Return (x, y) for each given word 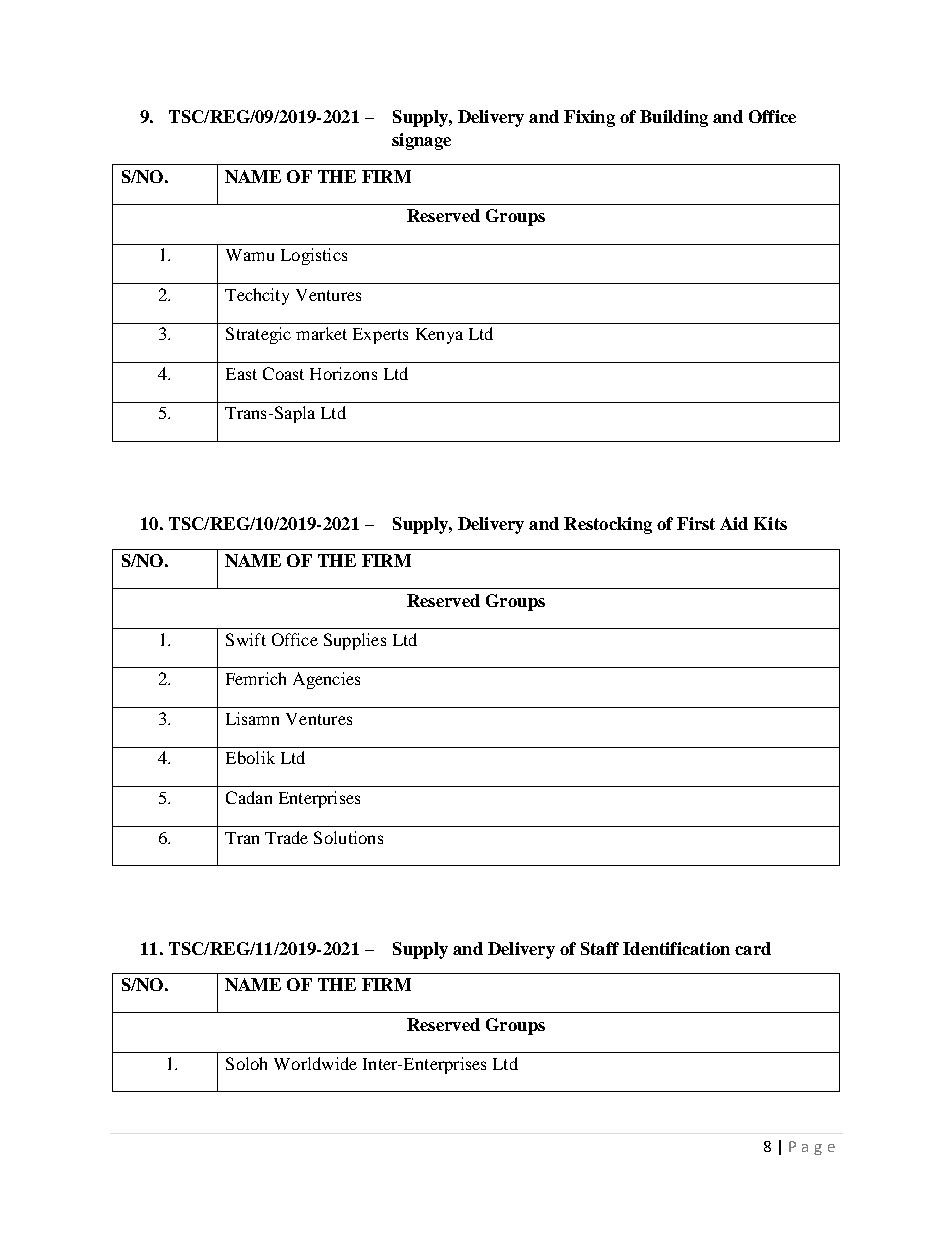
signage (421, 141)
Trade (286, 837)
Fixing (589, 118)
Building (674, 118)
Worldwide (315, 1063)
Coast (283, 373)
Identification (676, 948)
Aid (734, 523)
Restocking (608, 525)
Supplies (355, 641)
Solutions (348, 837)
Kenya (439, 336)
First (696, 523)
